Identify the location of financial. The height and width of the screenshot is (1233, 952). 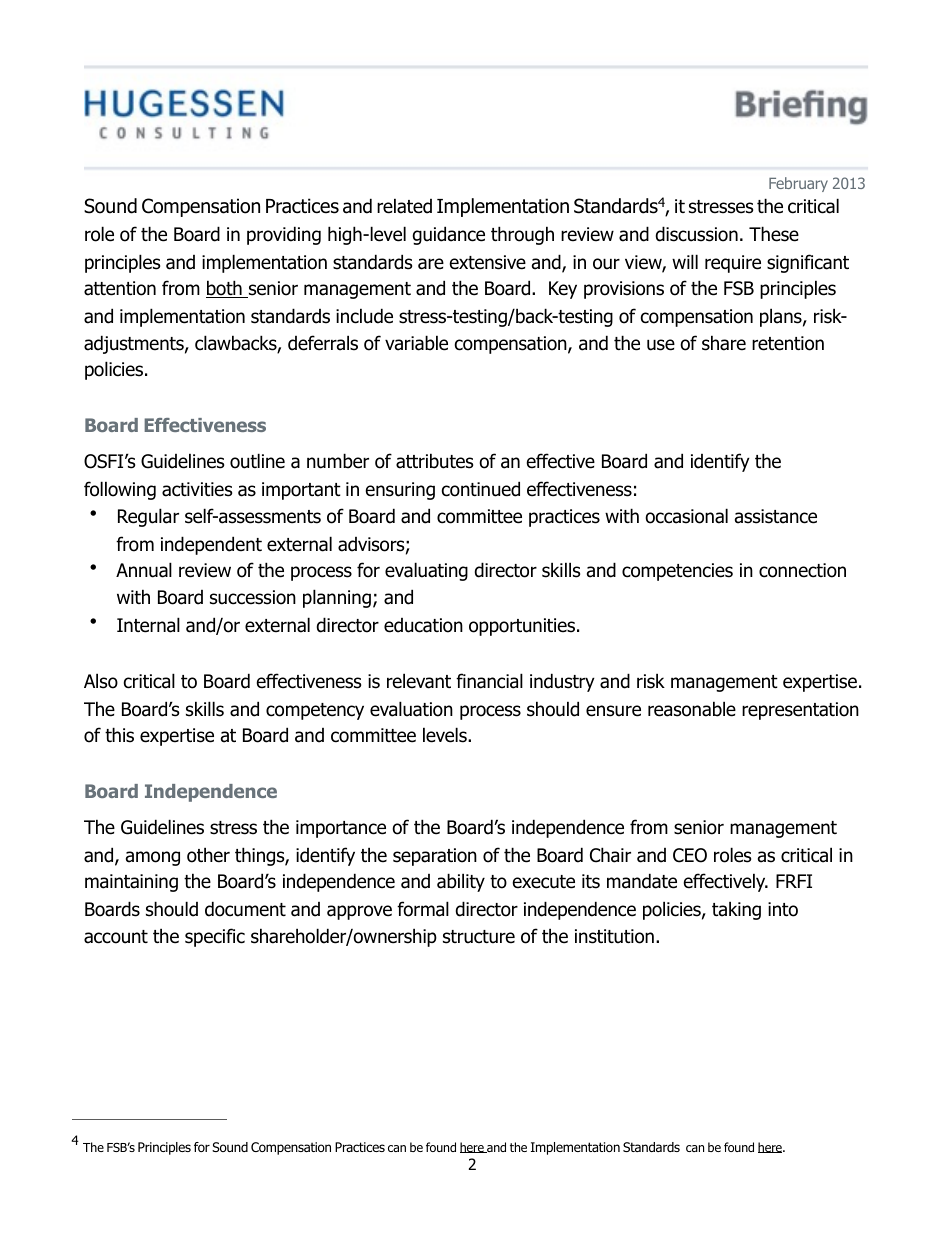
(489, 681).
